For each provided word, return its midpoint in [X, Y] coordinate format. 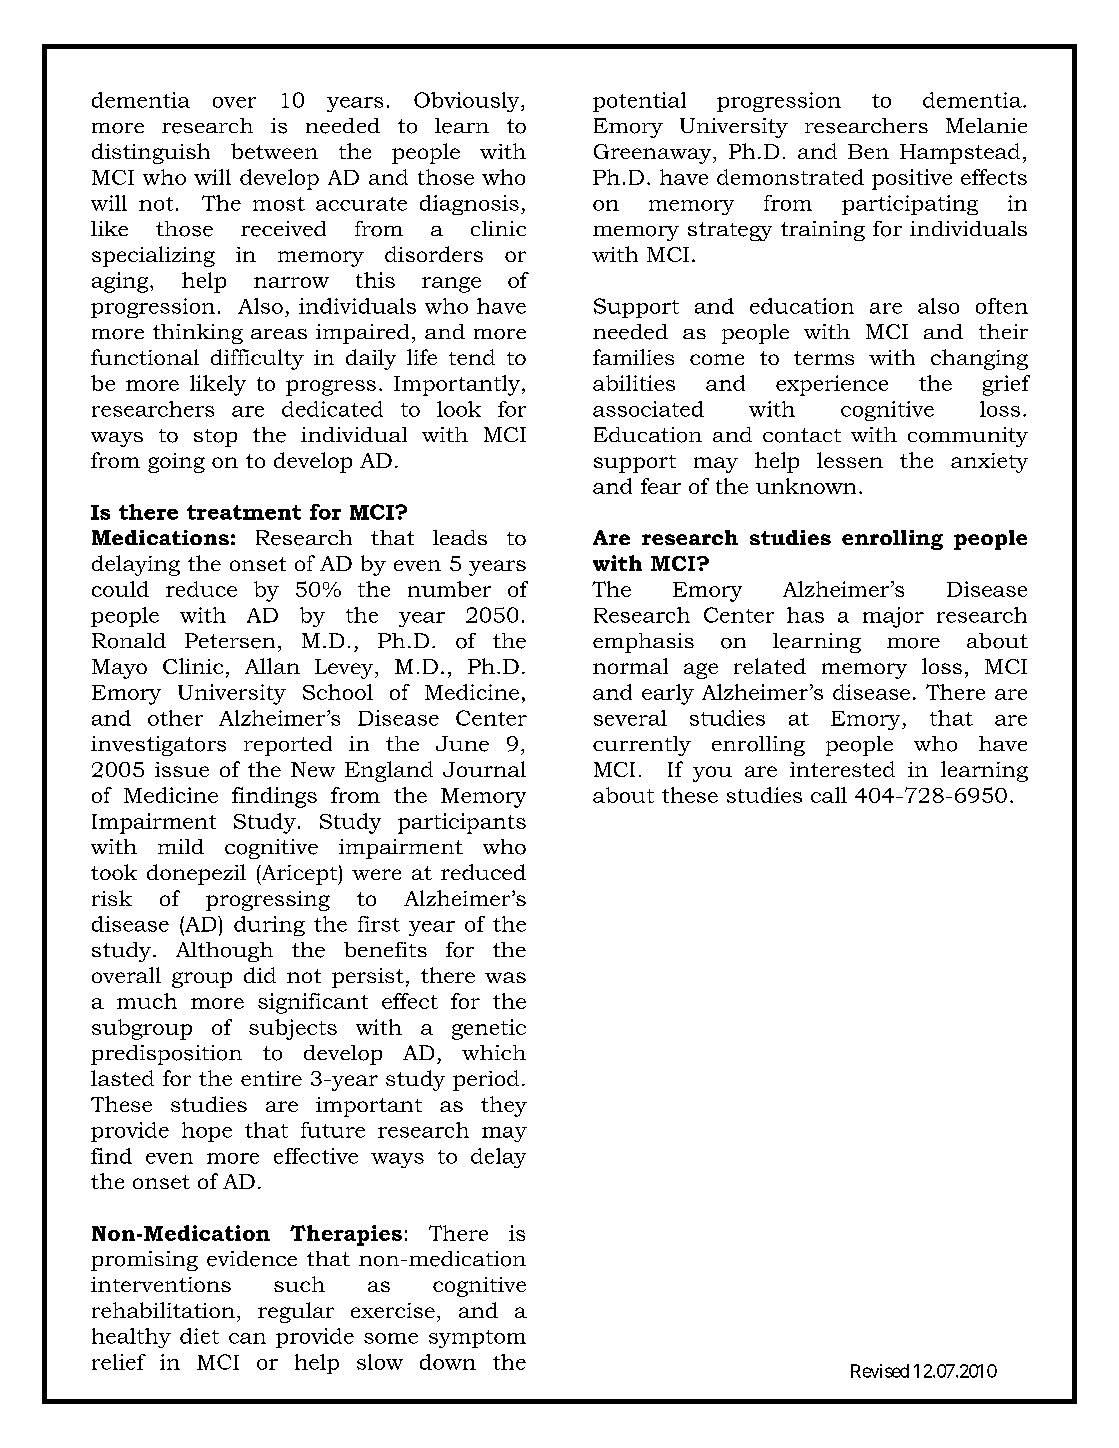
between [274, 151]
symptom [477, 1339]
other [175, 718]
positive [912, 179]
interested [842, 769]
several [630, 718]
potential [639, 102]
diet [199, 1336]
